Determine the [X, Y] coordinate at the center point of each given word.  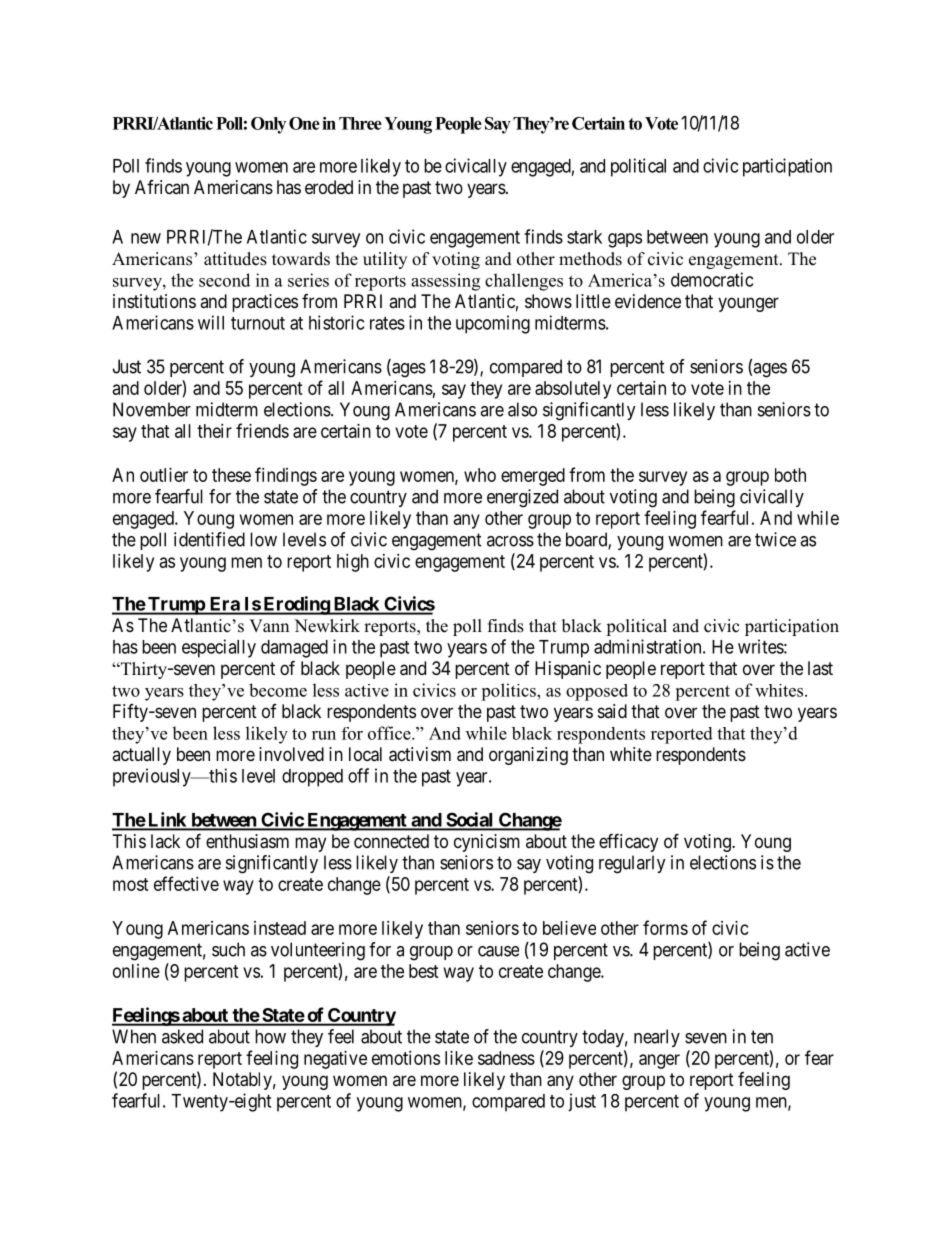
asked [182, 1036]
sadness [506, 1058]
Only [268, 125]
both [790, 475]
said [612, 711]
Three [360, 123]
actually [141, 756]
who [480, 475]
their [214, 431]
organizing [528, 756]
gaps [625, 240]
